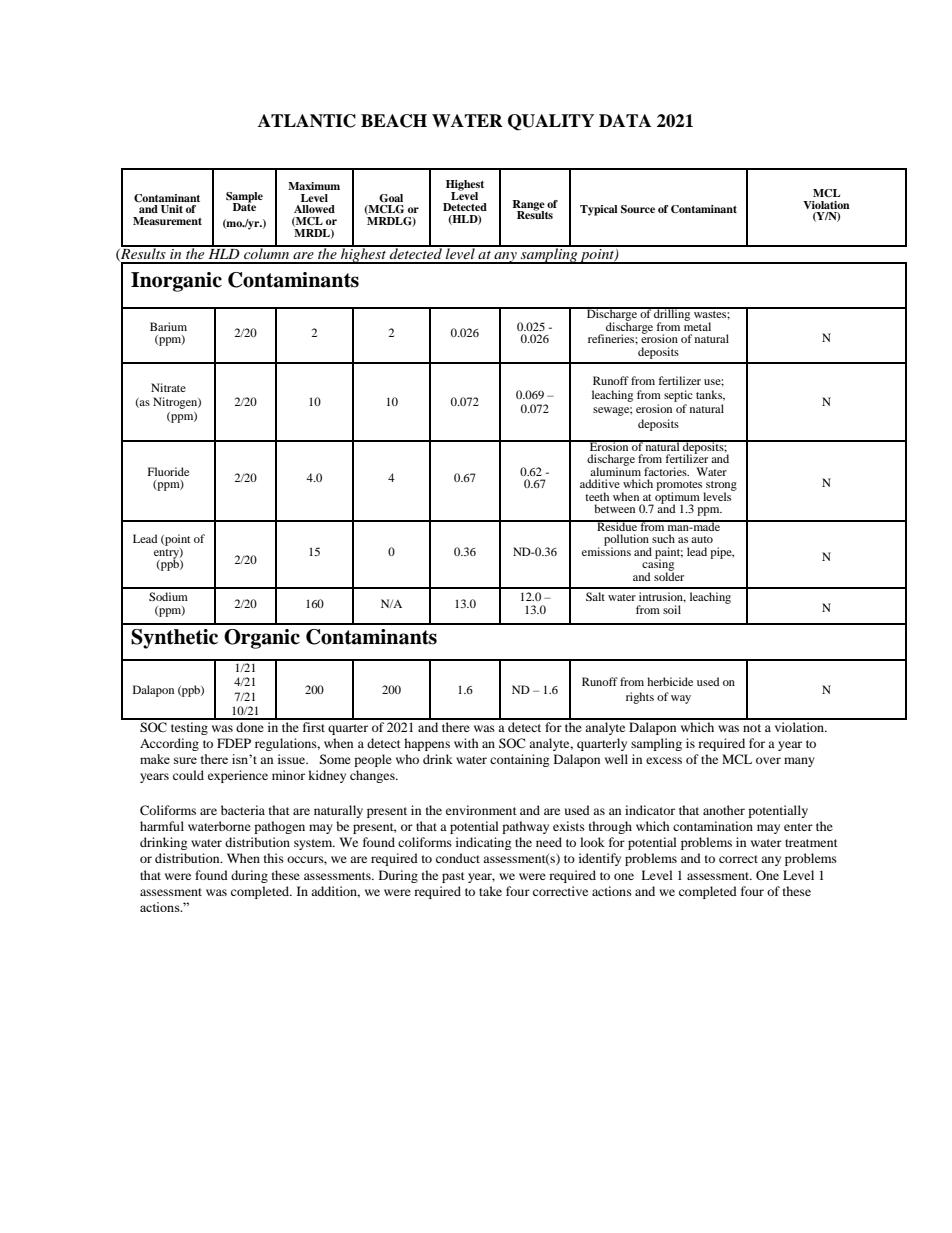  What do you see at coordinates (597, 496) in the page?
I see `teeth` at bounding box center [597, 496].
